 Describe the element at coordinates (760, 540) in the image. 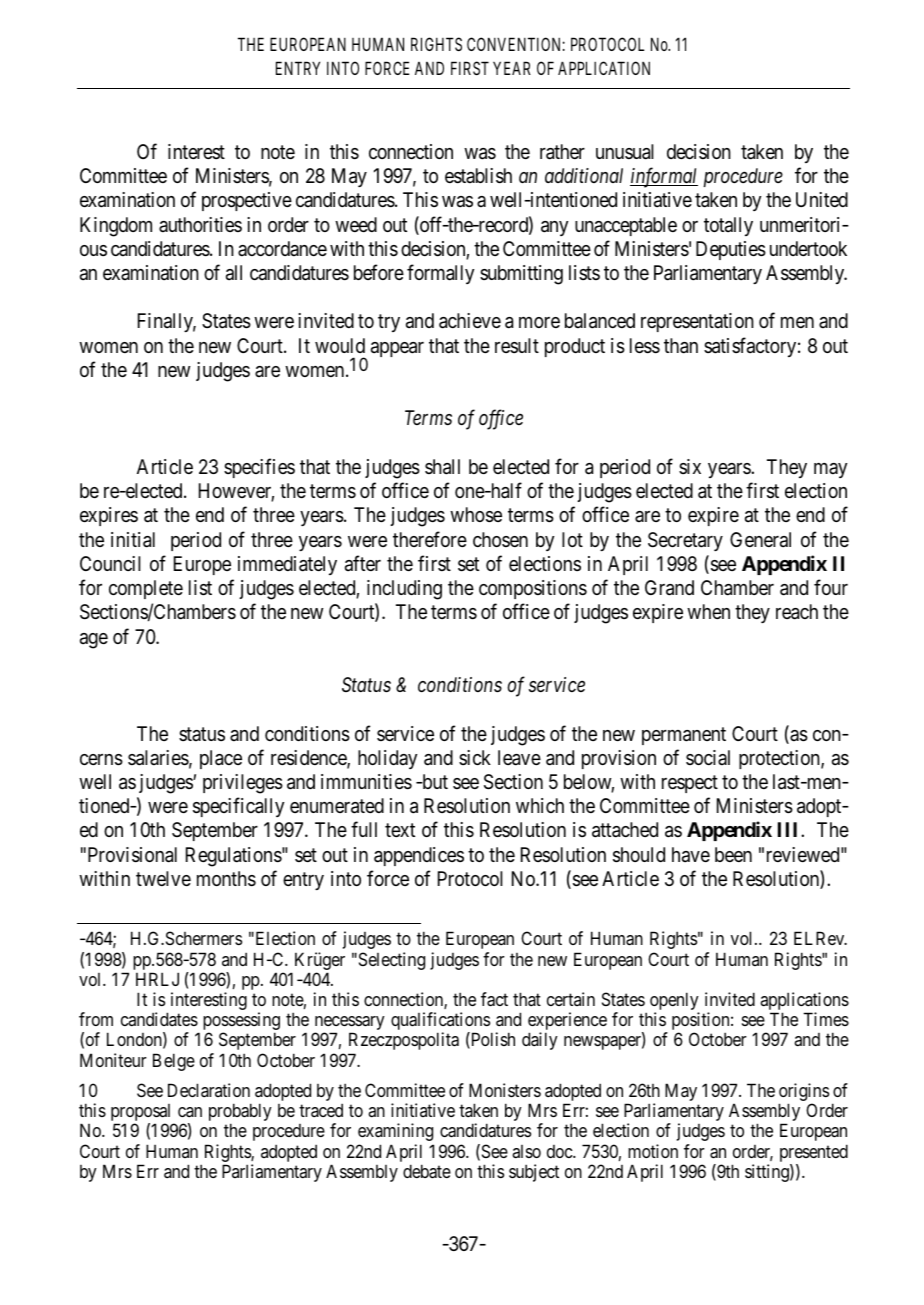

I see `General` at that location.
